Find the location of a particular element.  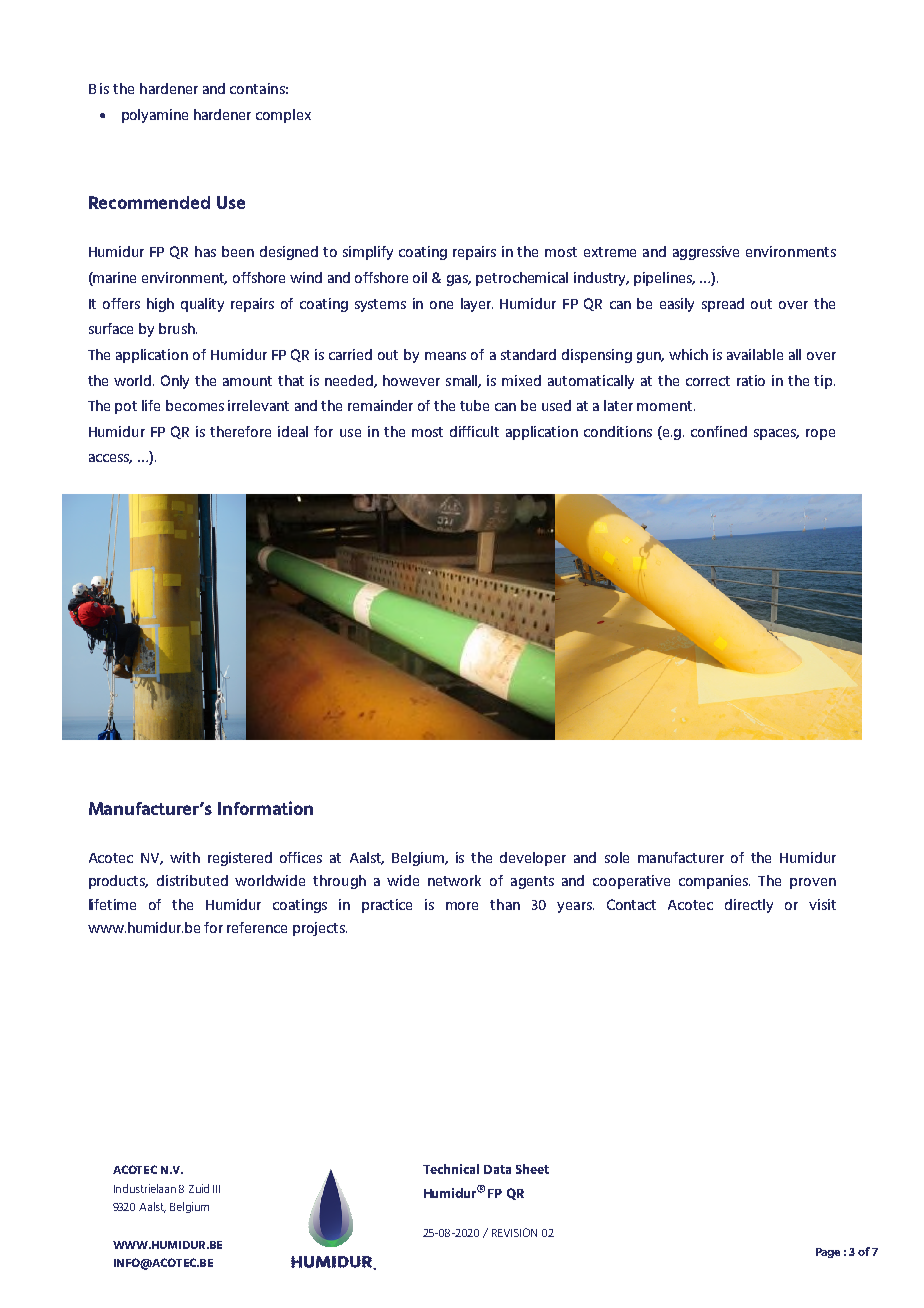

with is located at coordinates (185, 857).
